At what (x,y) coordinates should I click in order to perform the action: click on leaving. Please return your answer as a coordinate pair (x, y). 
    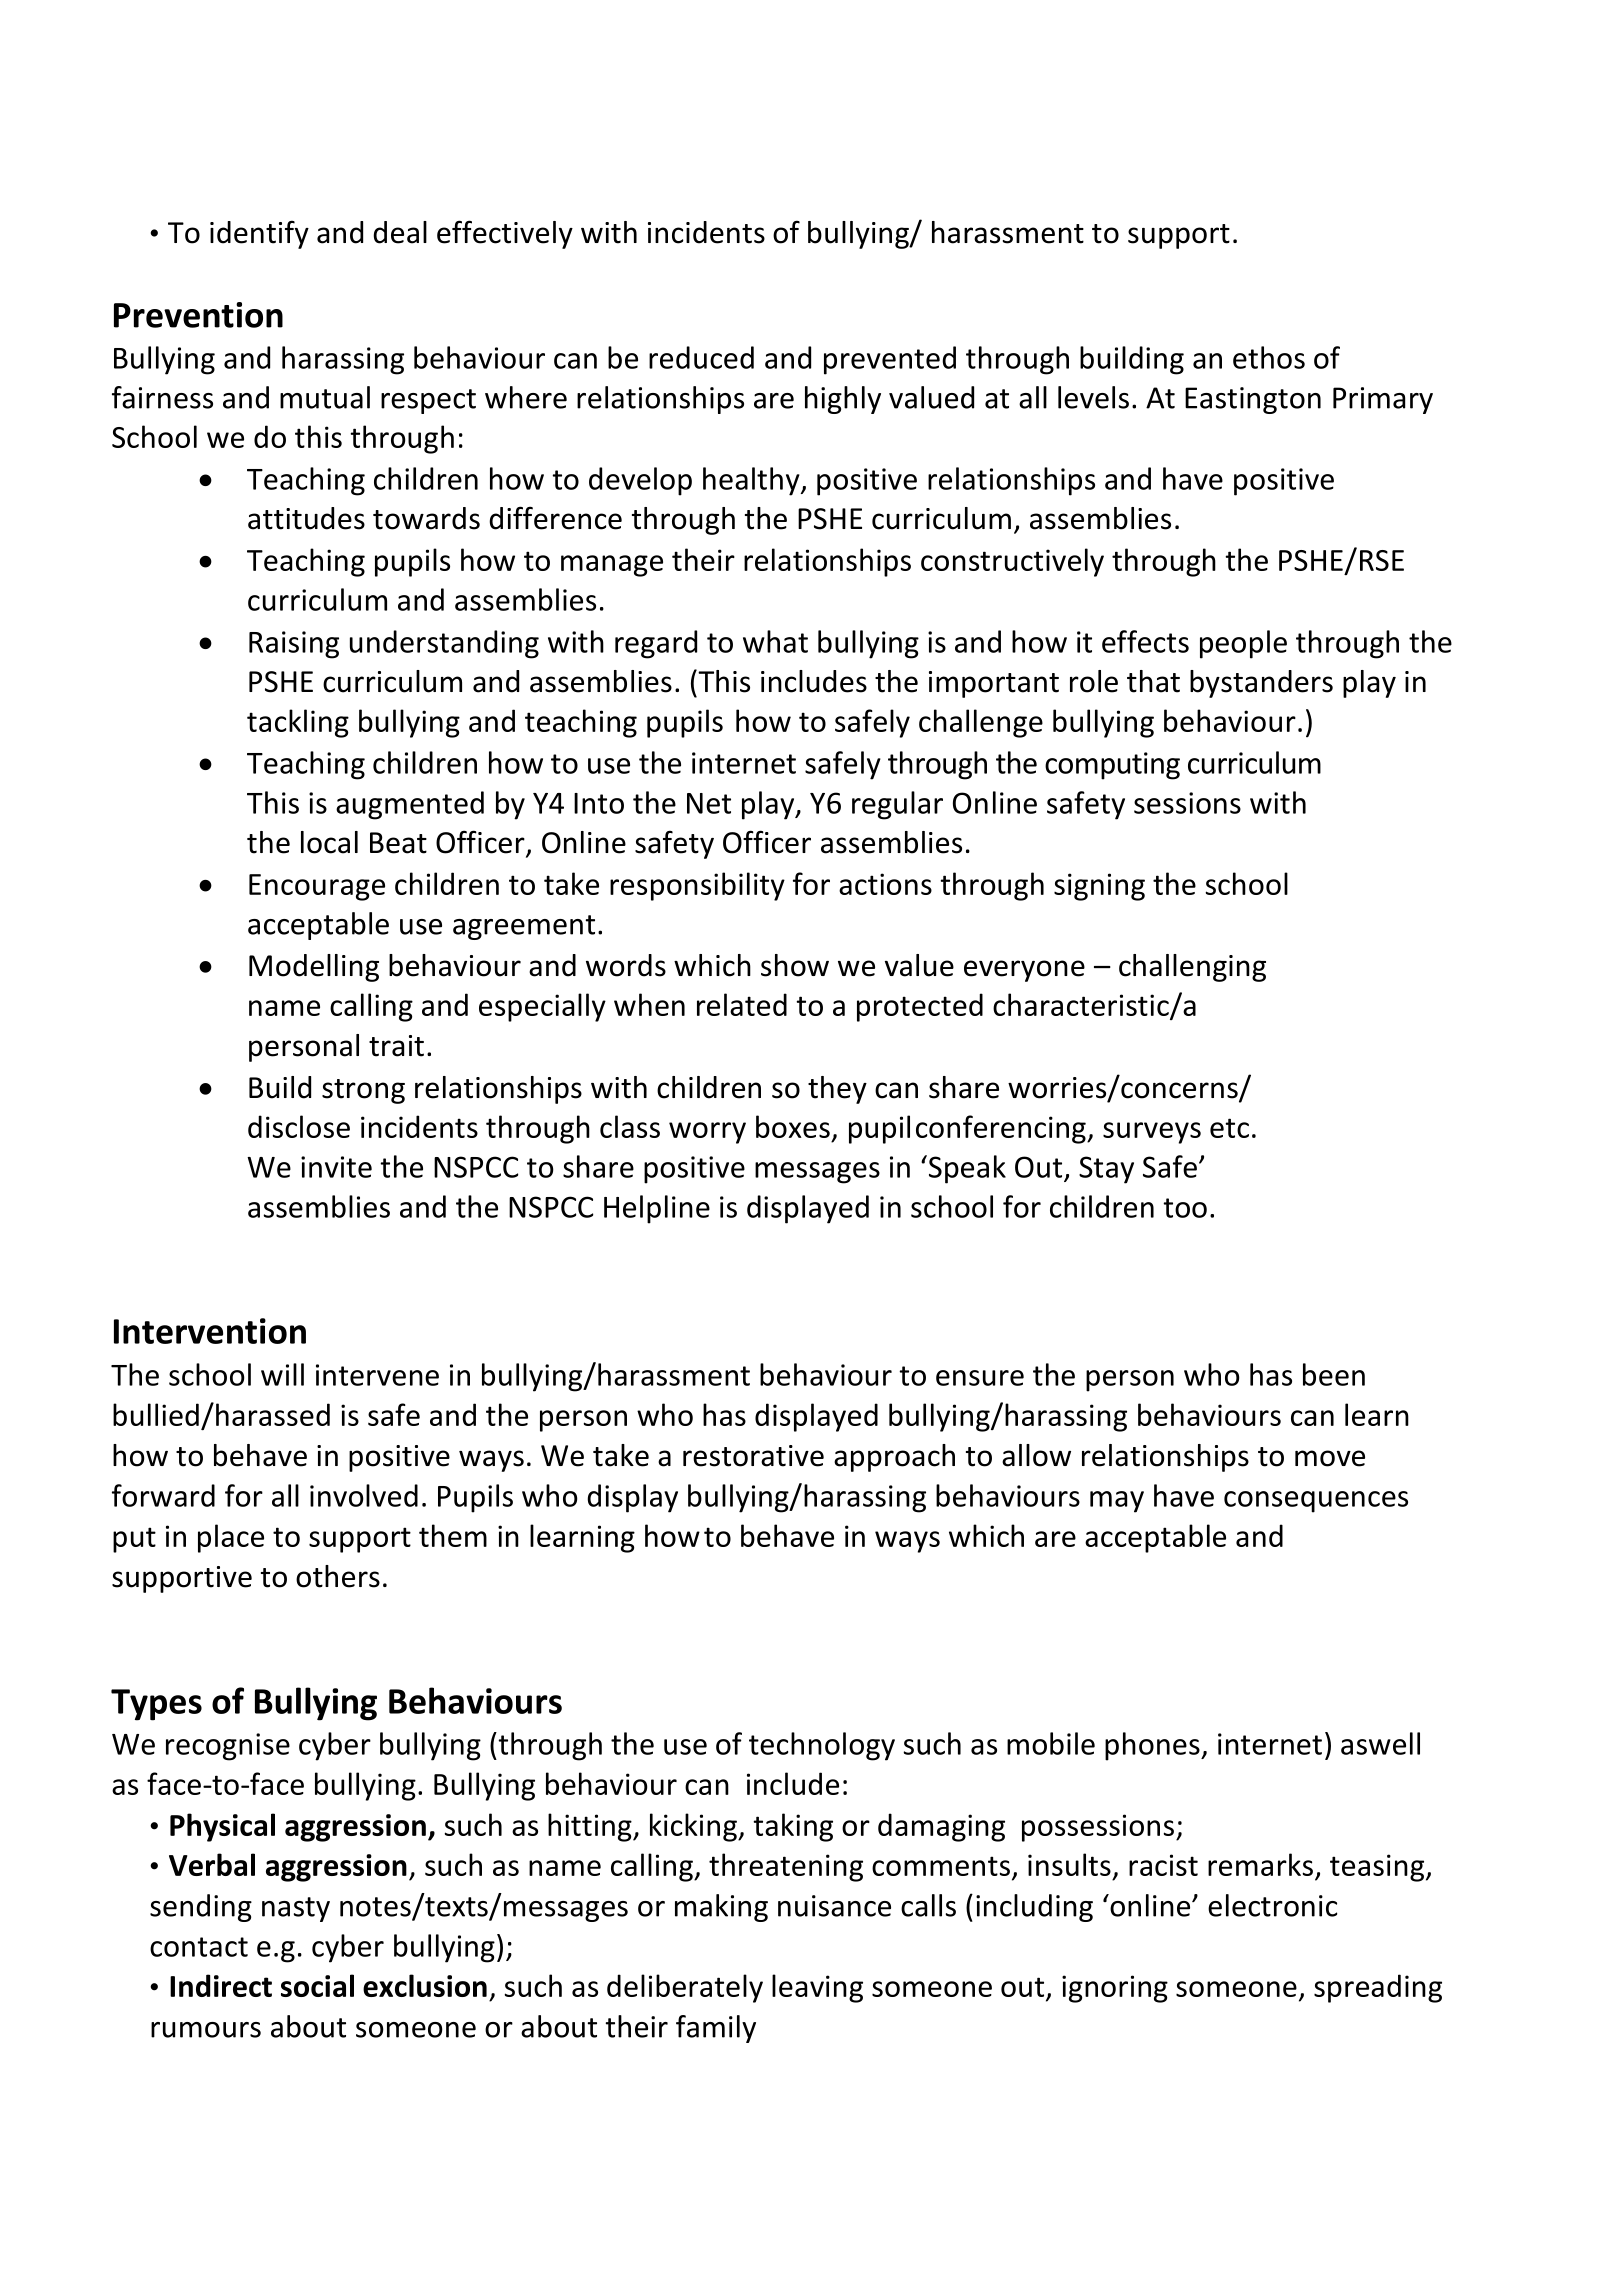
    Looking at the image, I should click on (817, 1988).
